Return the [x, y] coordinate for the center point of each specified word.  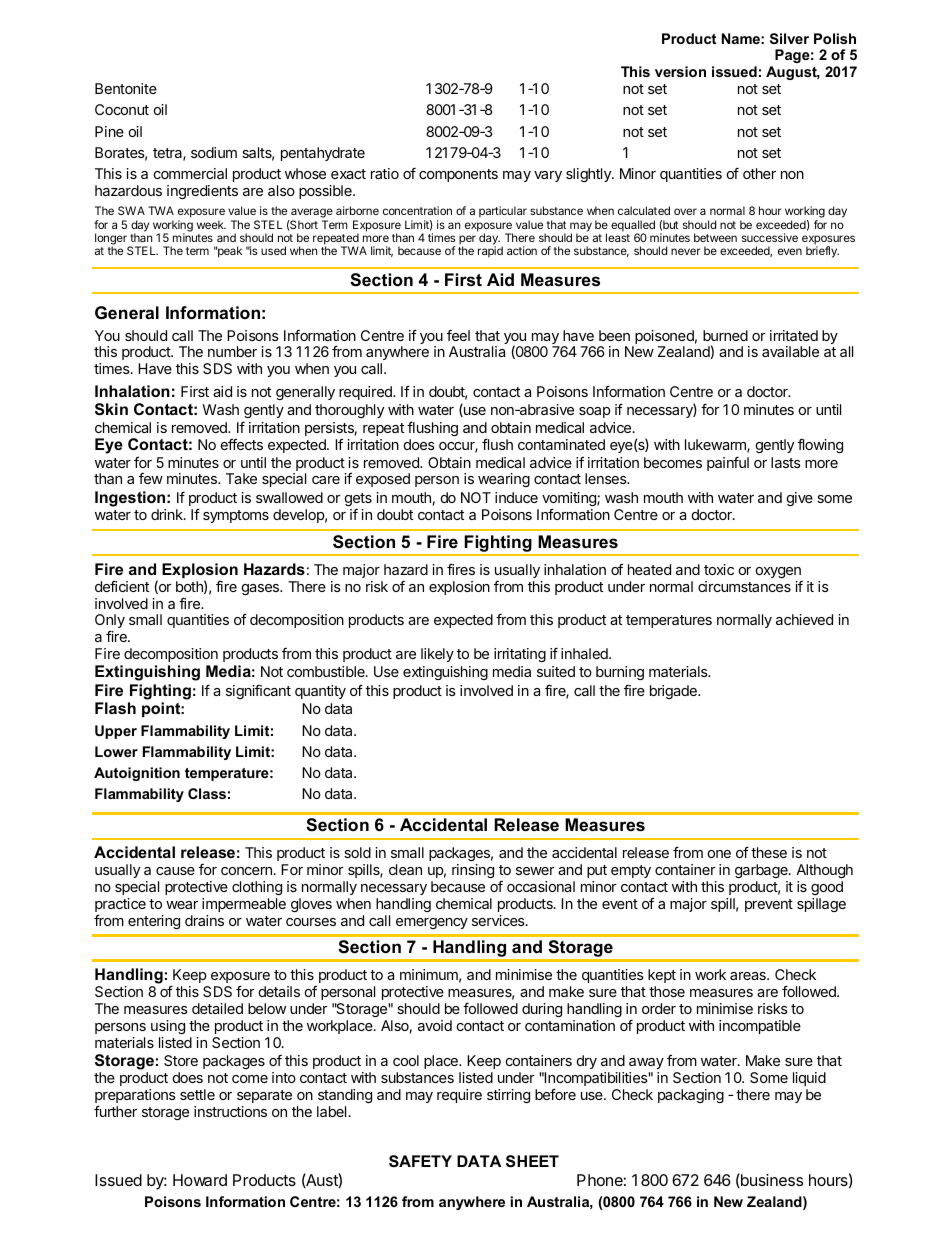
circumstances [744, 586]
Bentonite [126, 88]
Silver [789, 38]
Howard [200, 1180]
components [458, 175]
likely [437, 655]
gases [261, 589]
